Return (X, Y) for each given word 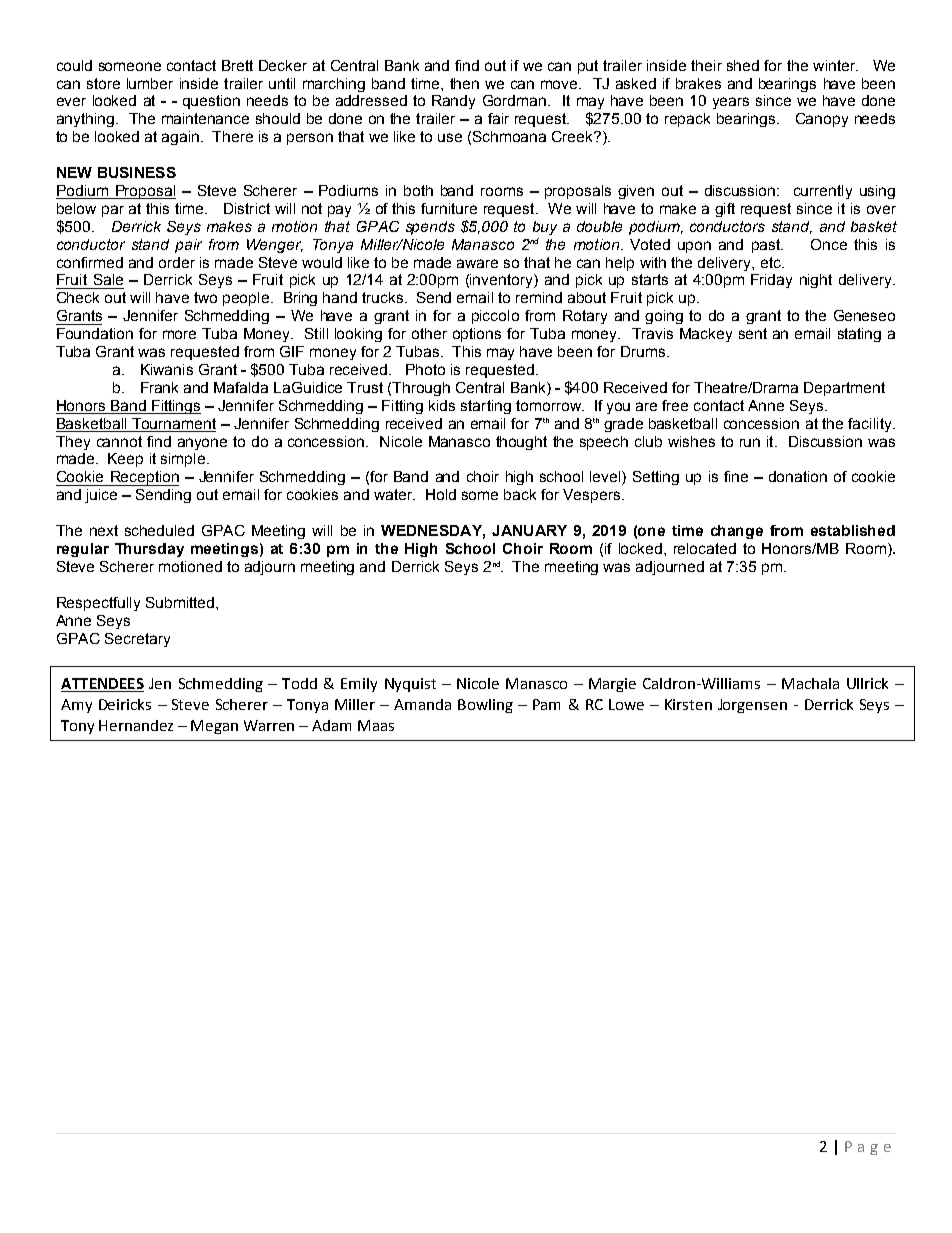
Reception (143, 478)
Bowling (485, 706)
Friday (771, 281)
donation (798, 476)
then (464, 83)
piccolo (495, 317)
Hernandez (136, 725)
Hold (441, 494)
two (205, 297)
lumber (150, 83)
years (731, 103)
